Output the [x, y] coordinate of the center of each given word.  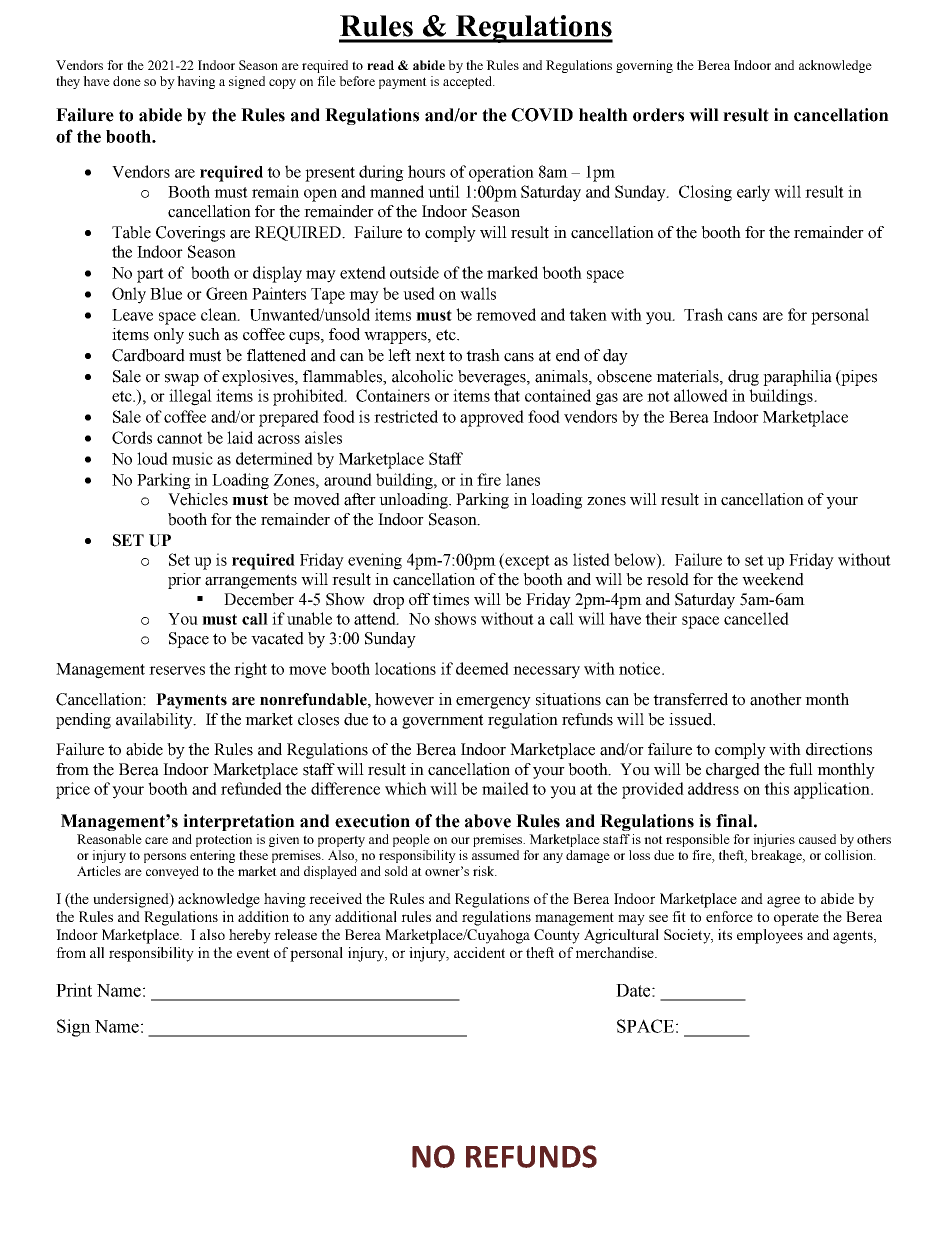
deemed [482, 668]
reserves [177, 670]
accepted [468, 82]
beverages [493, 378]
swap [182, 380]
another [776, 699]
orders [658, 115]
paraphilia [797, 378]
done [127, 81]
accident [479, 952]
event [253, 953]
